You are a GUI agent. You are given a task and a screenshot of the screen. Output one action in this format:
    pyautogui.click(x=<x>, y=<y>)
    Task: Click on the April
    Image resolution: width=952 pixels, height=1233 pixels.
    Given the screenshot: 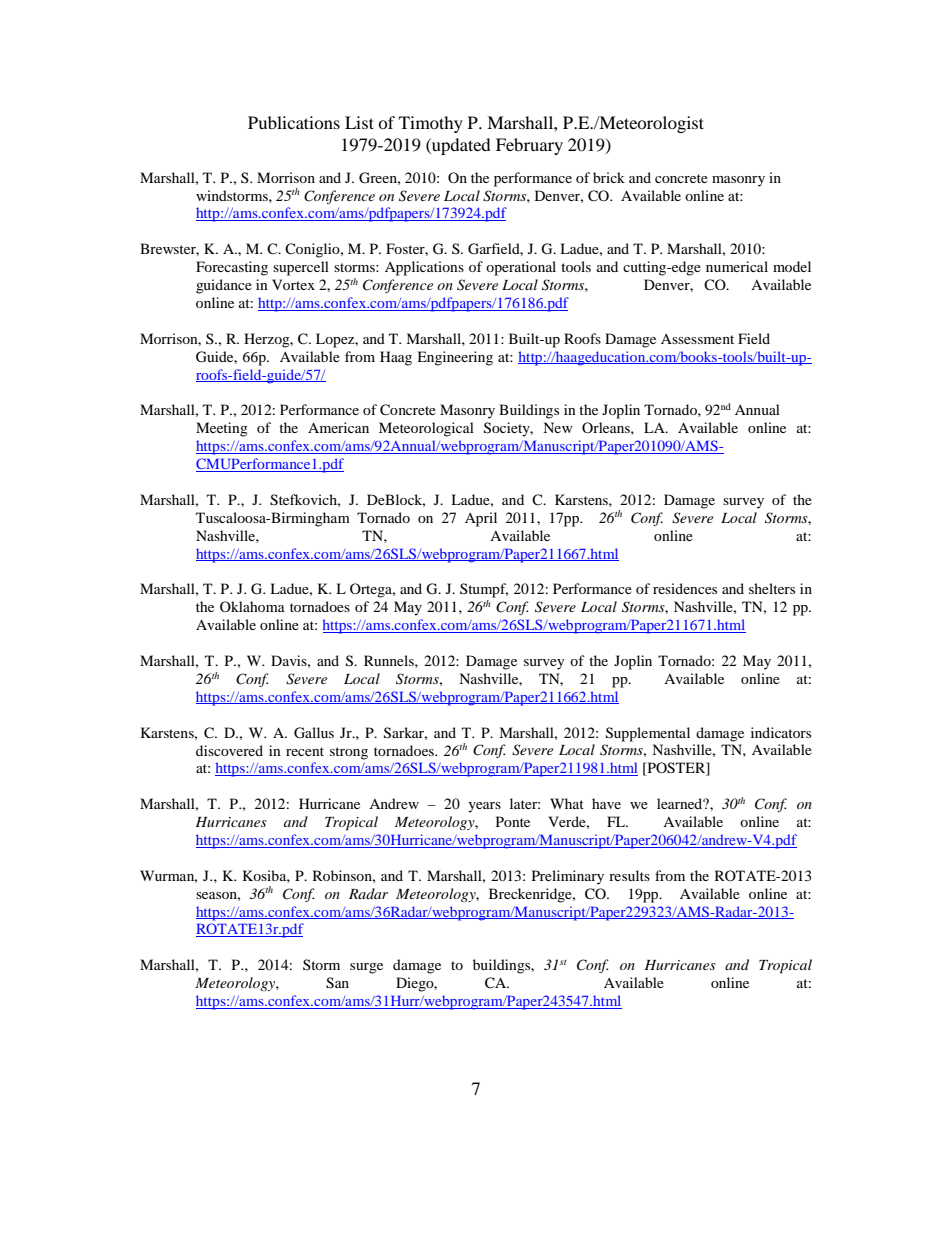 What is the action you would take?
    pyautogui.click(x=481, y=519)
